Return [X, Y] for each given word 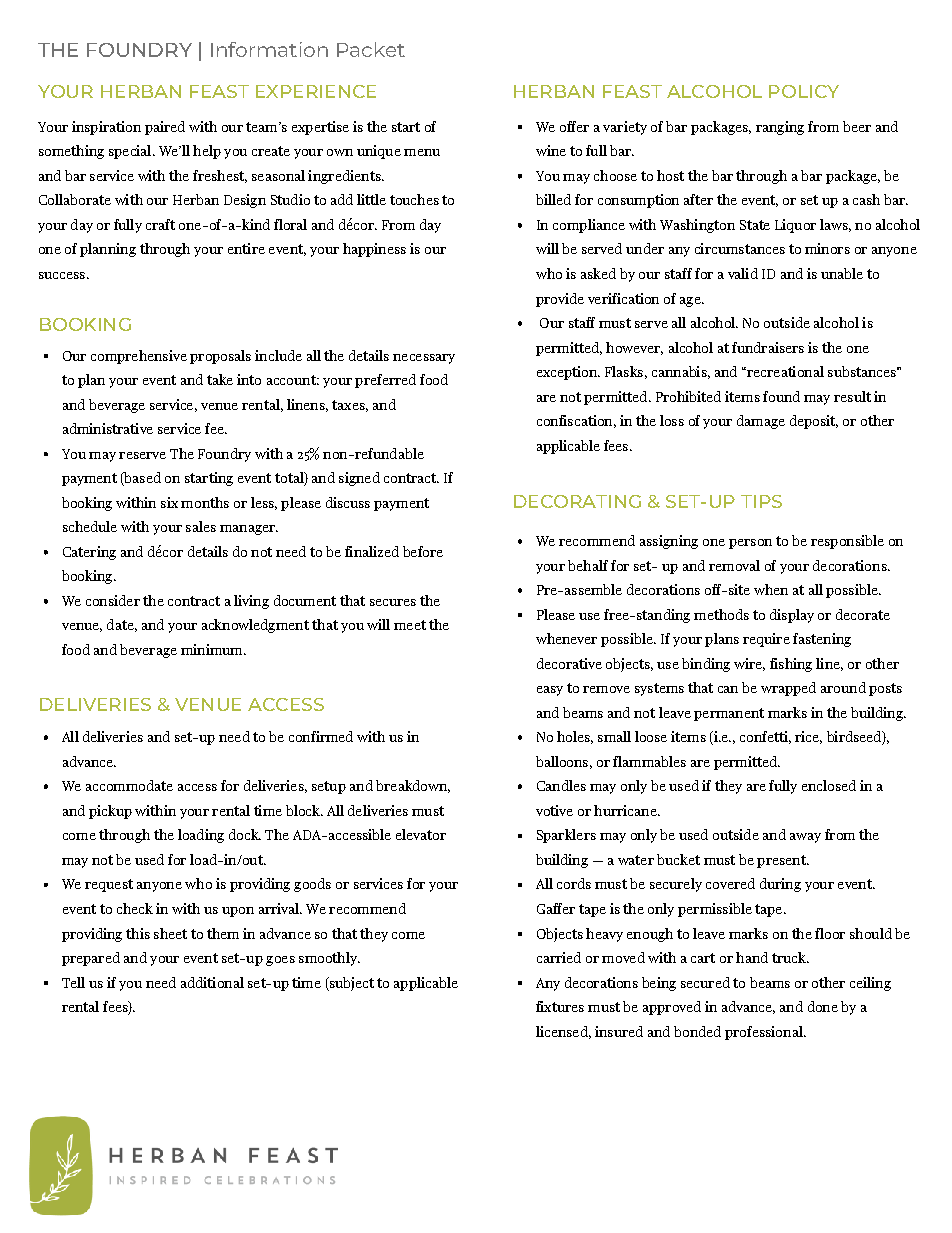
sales [201, 526]
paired [165, 128]
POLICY [804, 91]
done [823, 1006]
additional [212, 982]
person [750, 544]
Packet [371, 49]
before [423, 551]
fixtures [560, 1006]
